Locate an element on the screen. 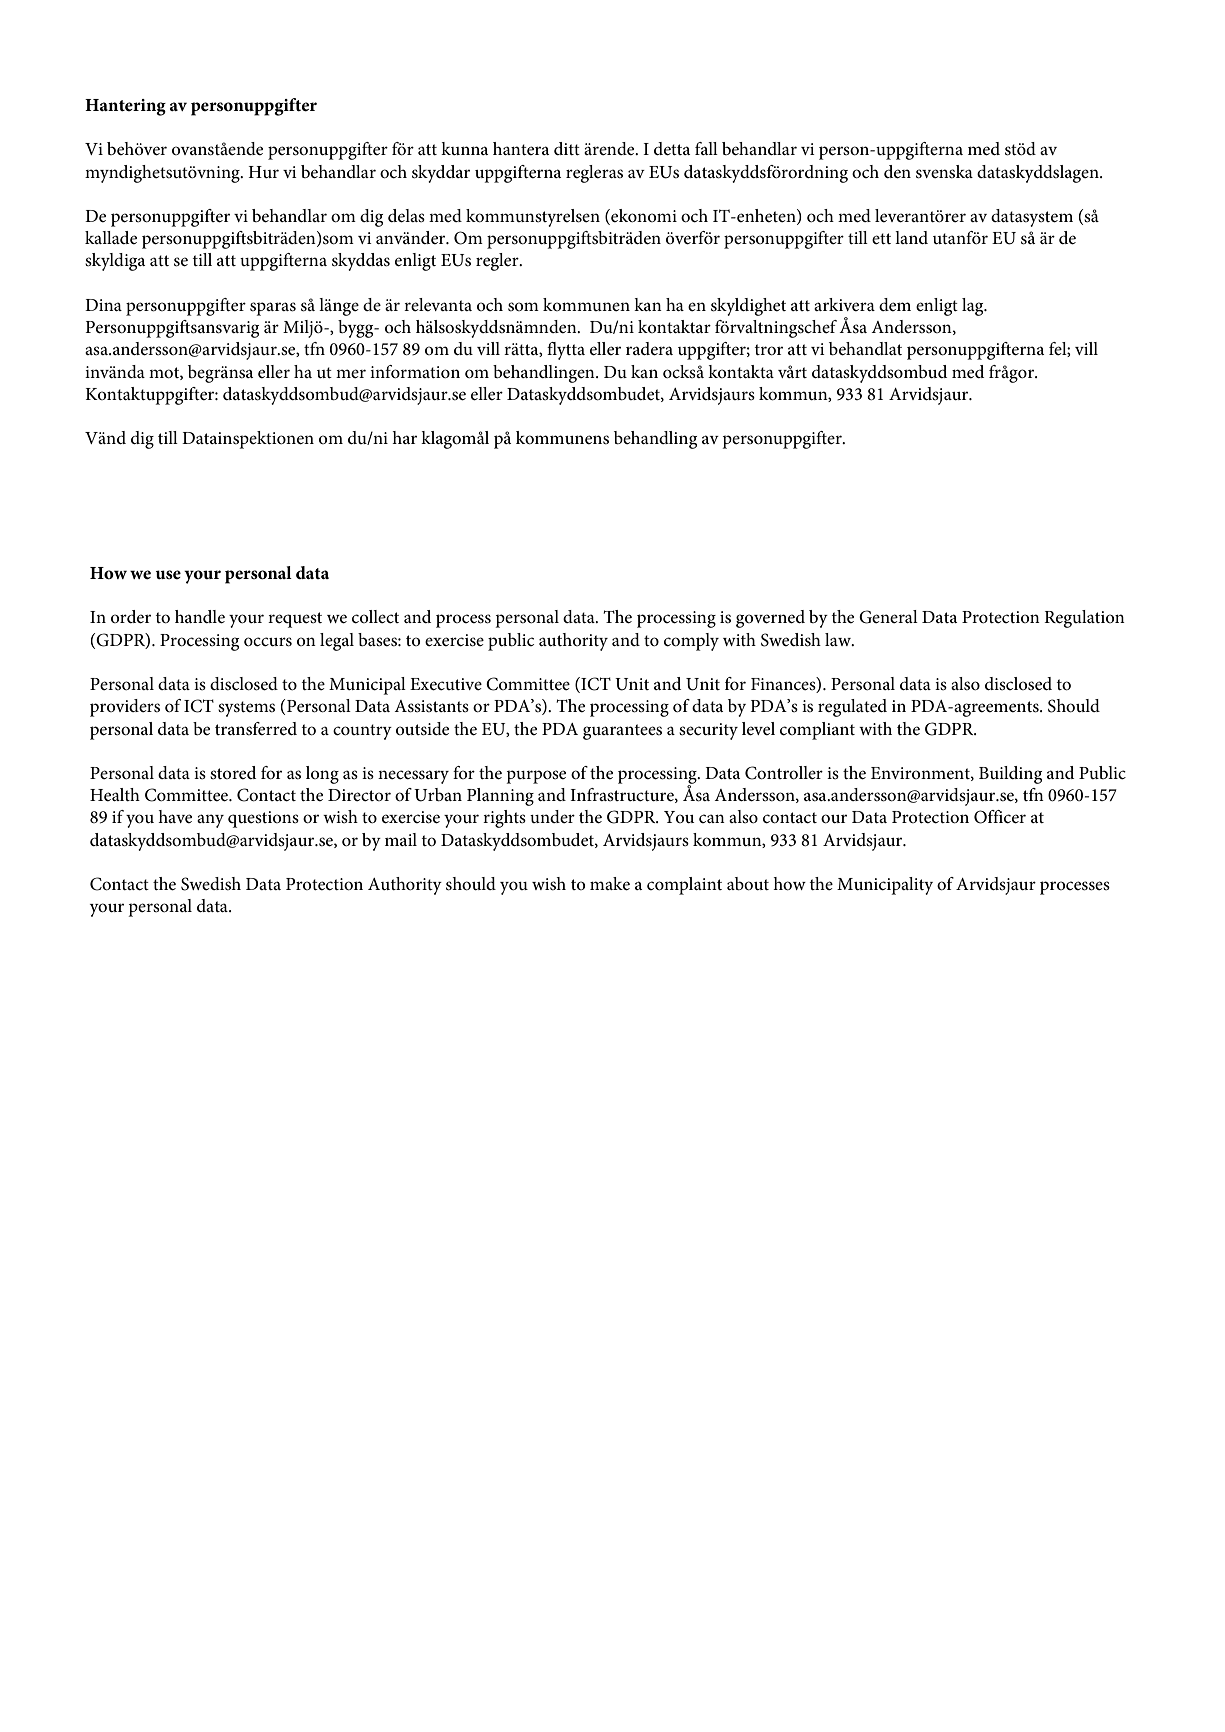 The height and width of the screenshot is (1732, 1225). dem is located at coordinates (895, 304).
